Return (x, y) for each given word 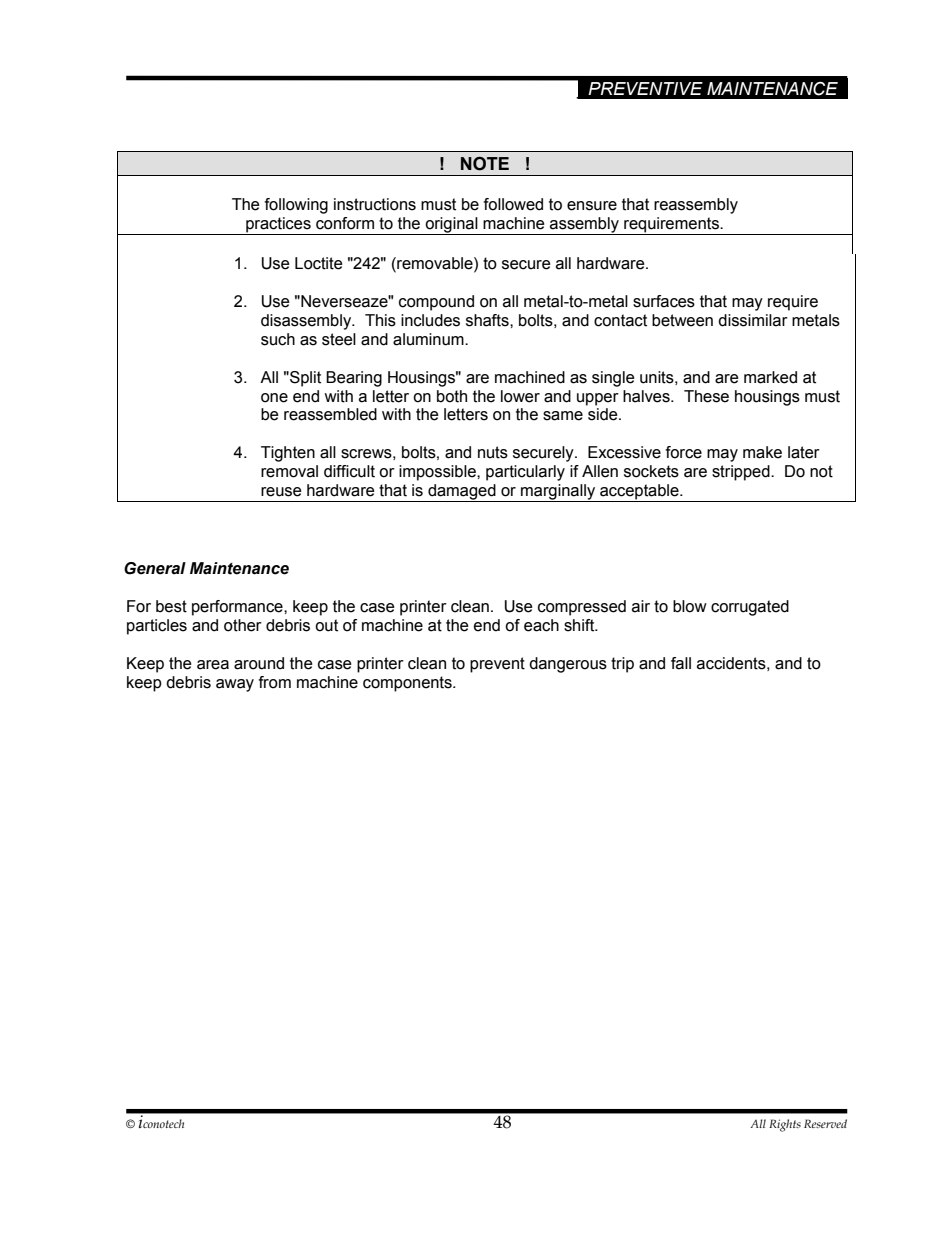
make (762, 452)
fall (681, 663)
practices (278, 226)
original (451, 226)
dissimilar (753, 320)
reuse (281, 492)
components (408, 684)
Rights (785, 1125)
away (235, 685)
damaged (462, 493)
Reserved (825, 1123)
